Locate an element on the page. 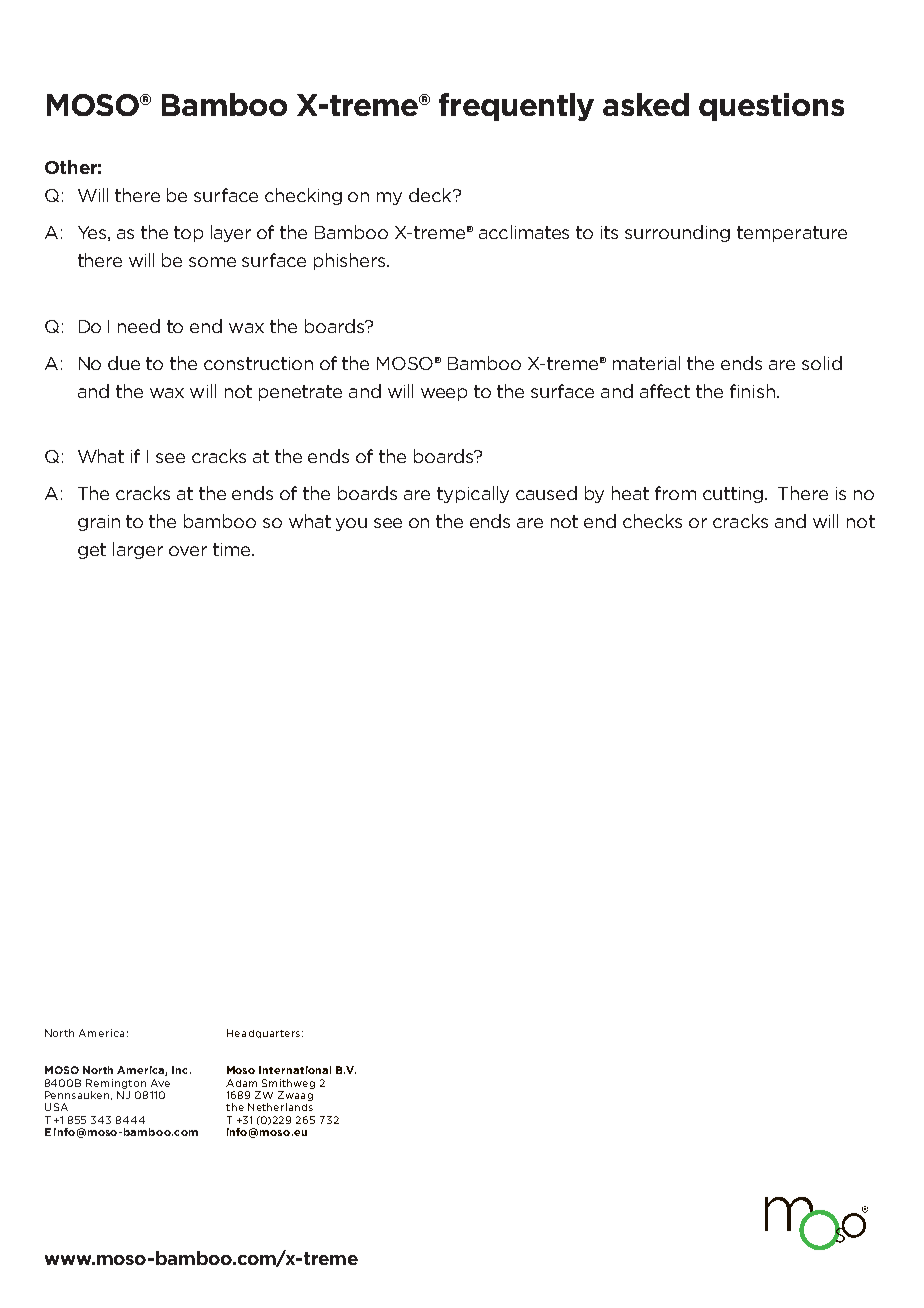 The height and width of the page is (1308, 924). larger is located at coordinates (138, 550).
